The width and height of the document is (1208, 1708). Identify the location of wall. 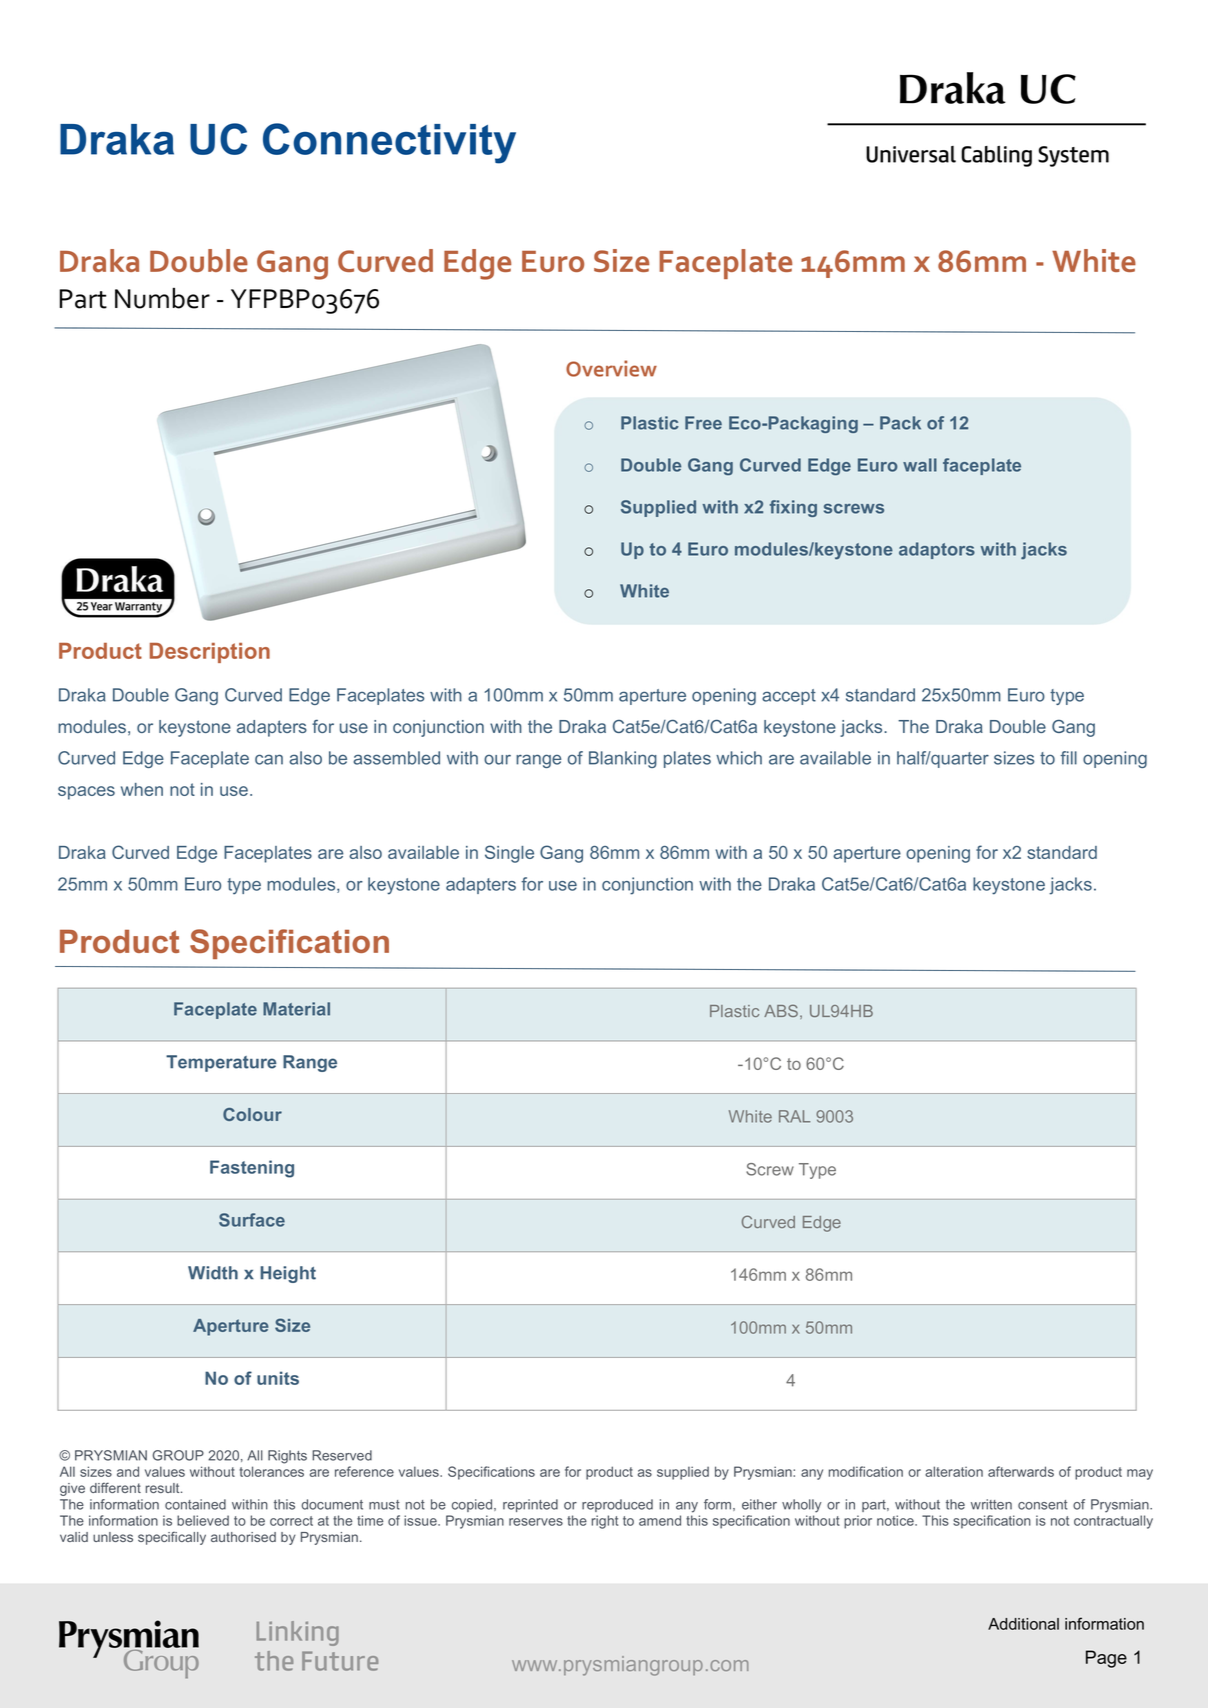
(920, 465).
